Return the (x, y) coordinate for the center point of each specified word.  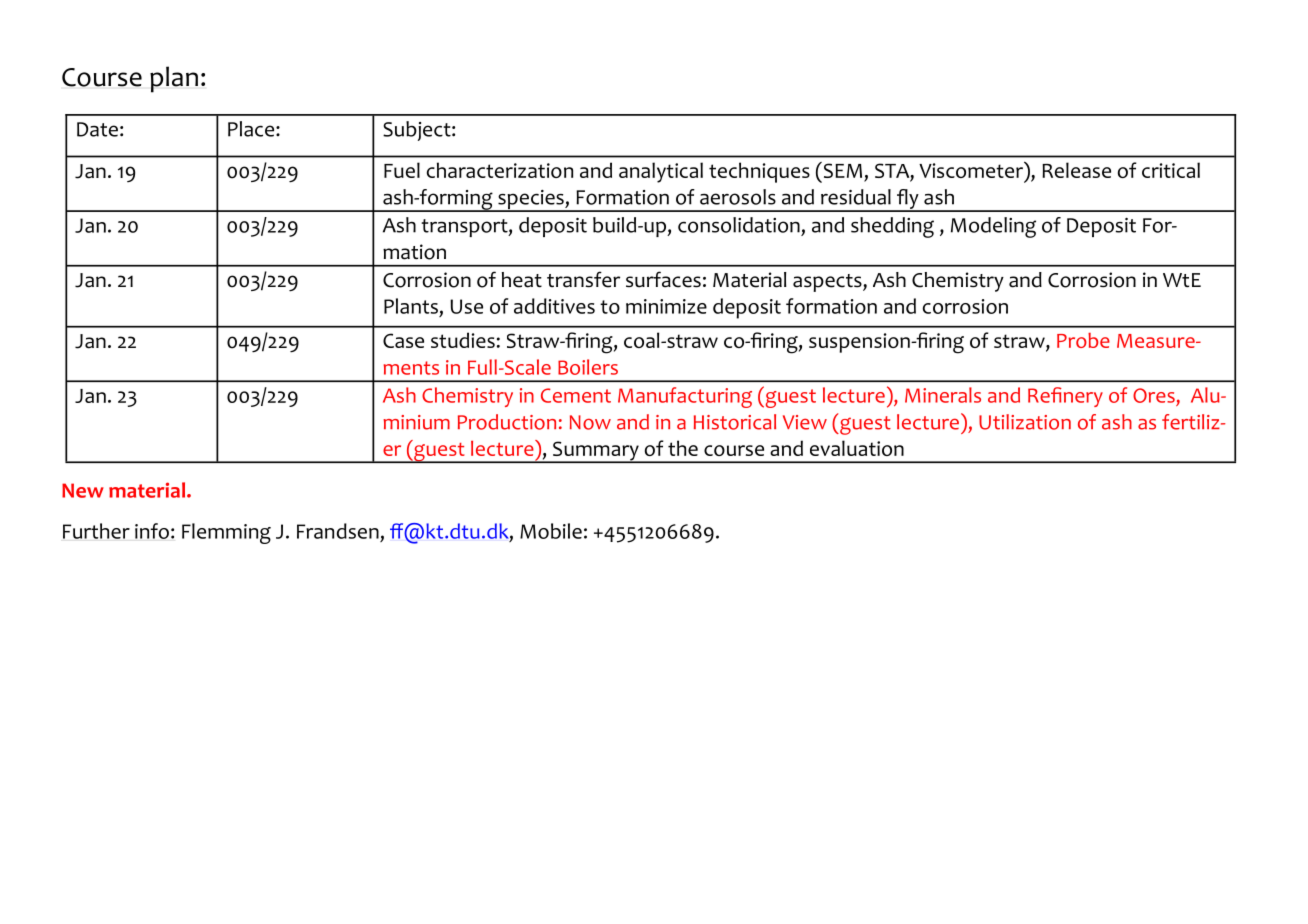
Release (1076, 170)
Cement (576, 395)
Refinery (1065, 397)
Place (252, 129)
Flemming (226, 533)
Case (403, 340)
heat (522, 280)
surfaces (663, 279)
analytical (661, 172)
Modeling (993, 227)
